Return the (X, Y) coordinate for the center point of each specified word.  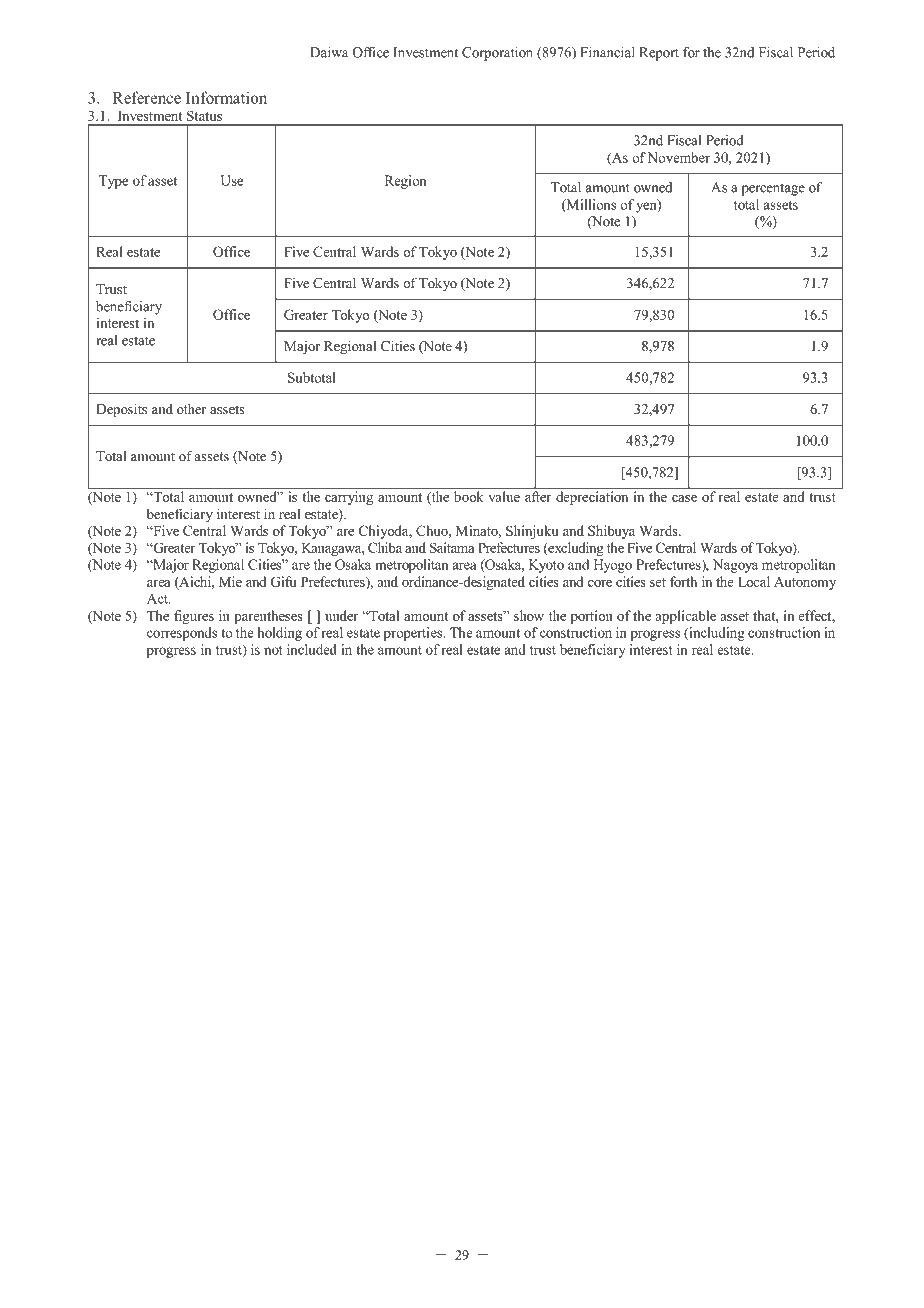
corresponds (182, 634)
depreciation (592, 498)
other (191, 408)
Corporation (497, 54)
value (504, 496)
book (468, 496)
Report (659, 54)
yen (647, 206)
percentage (773, 189)
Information (226, 97)
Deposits (121, 410)
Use (232, 180)
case (684, 498)
